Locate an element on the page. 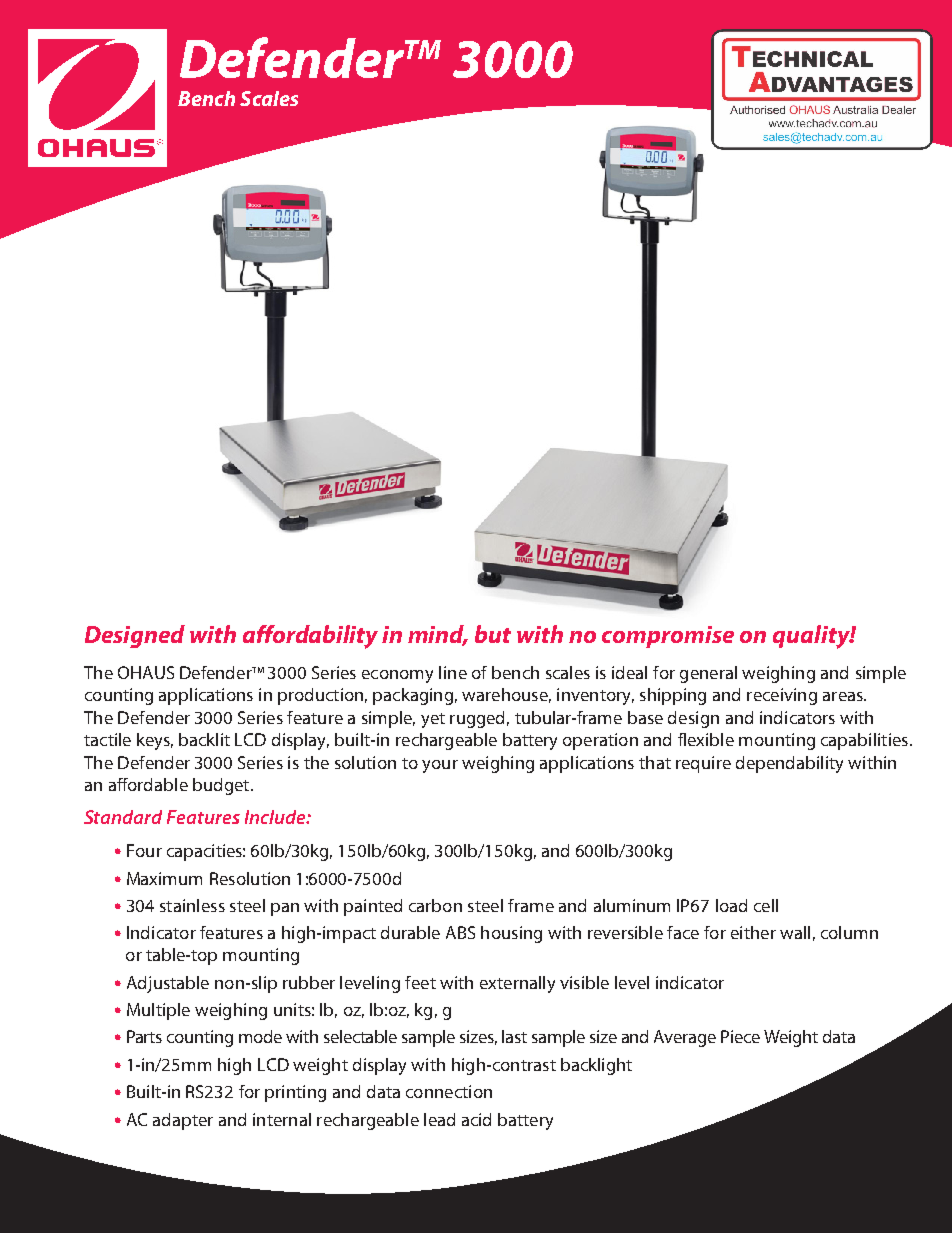 This page has width=952, height=1233. general is located at coordinates (708, 674).
